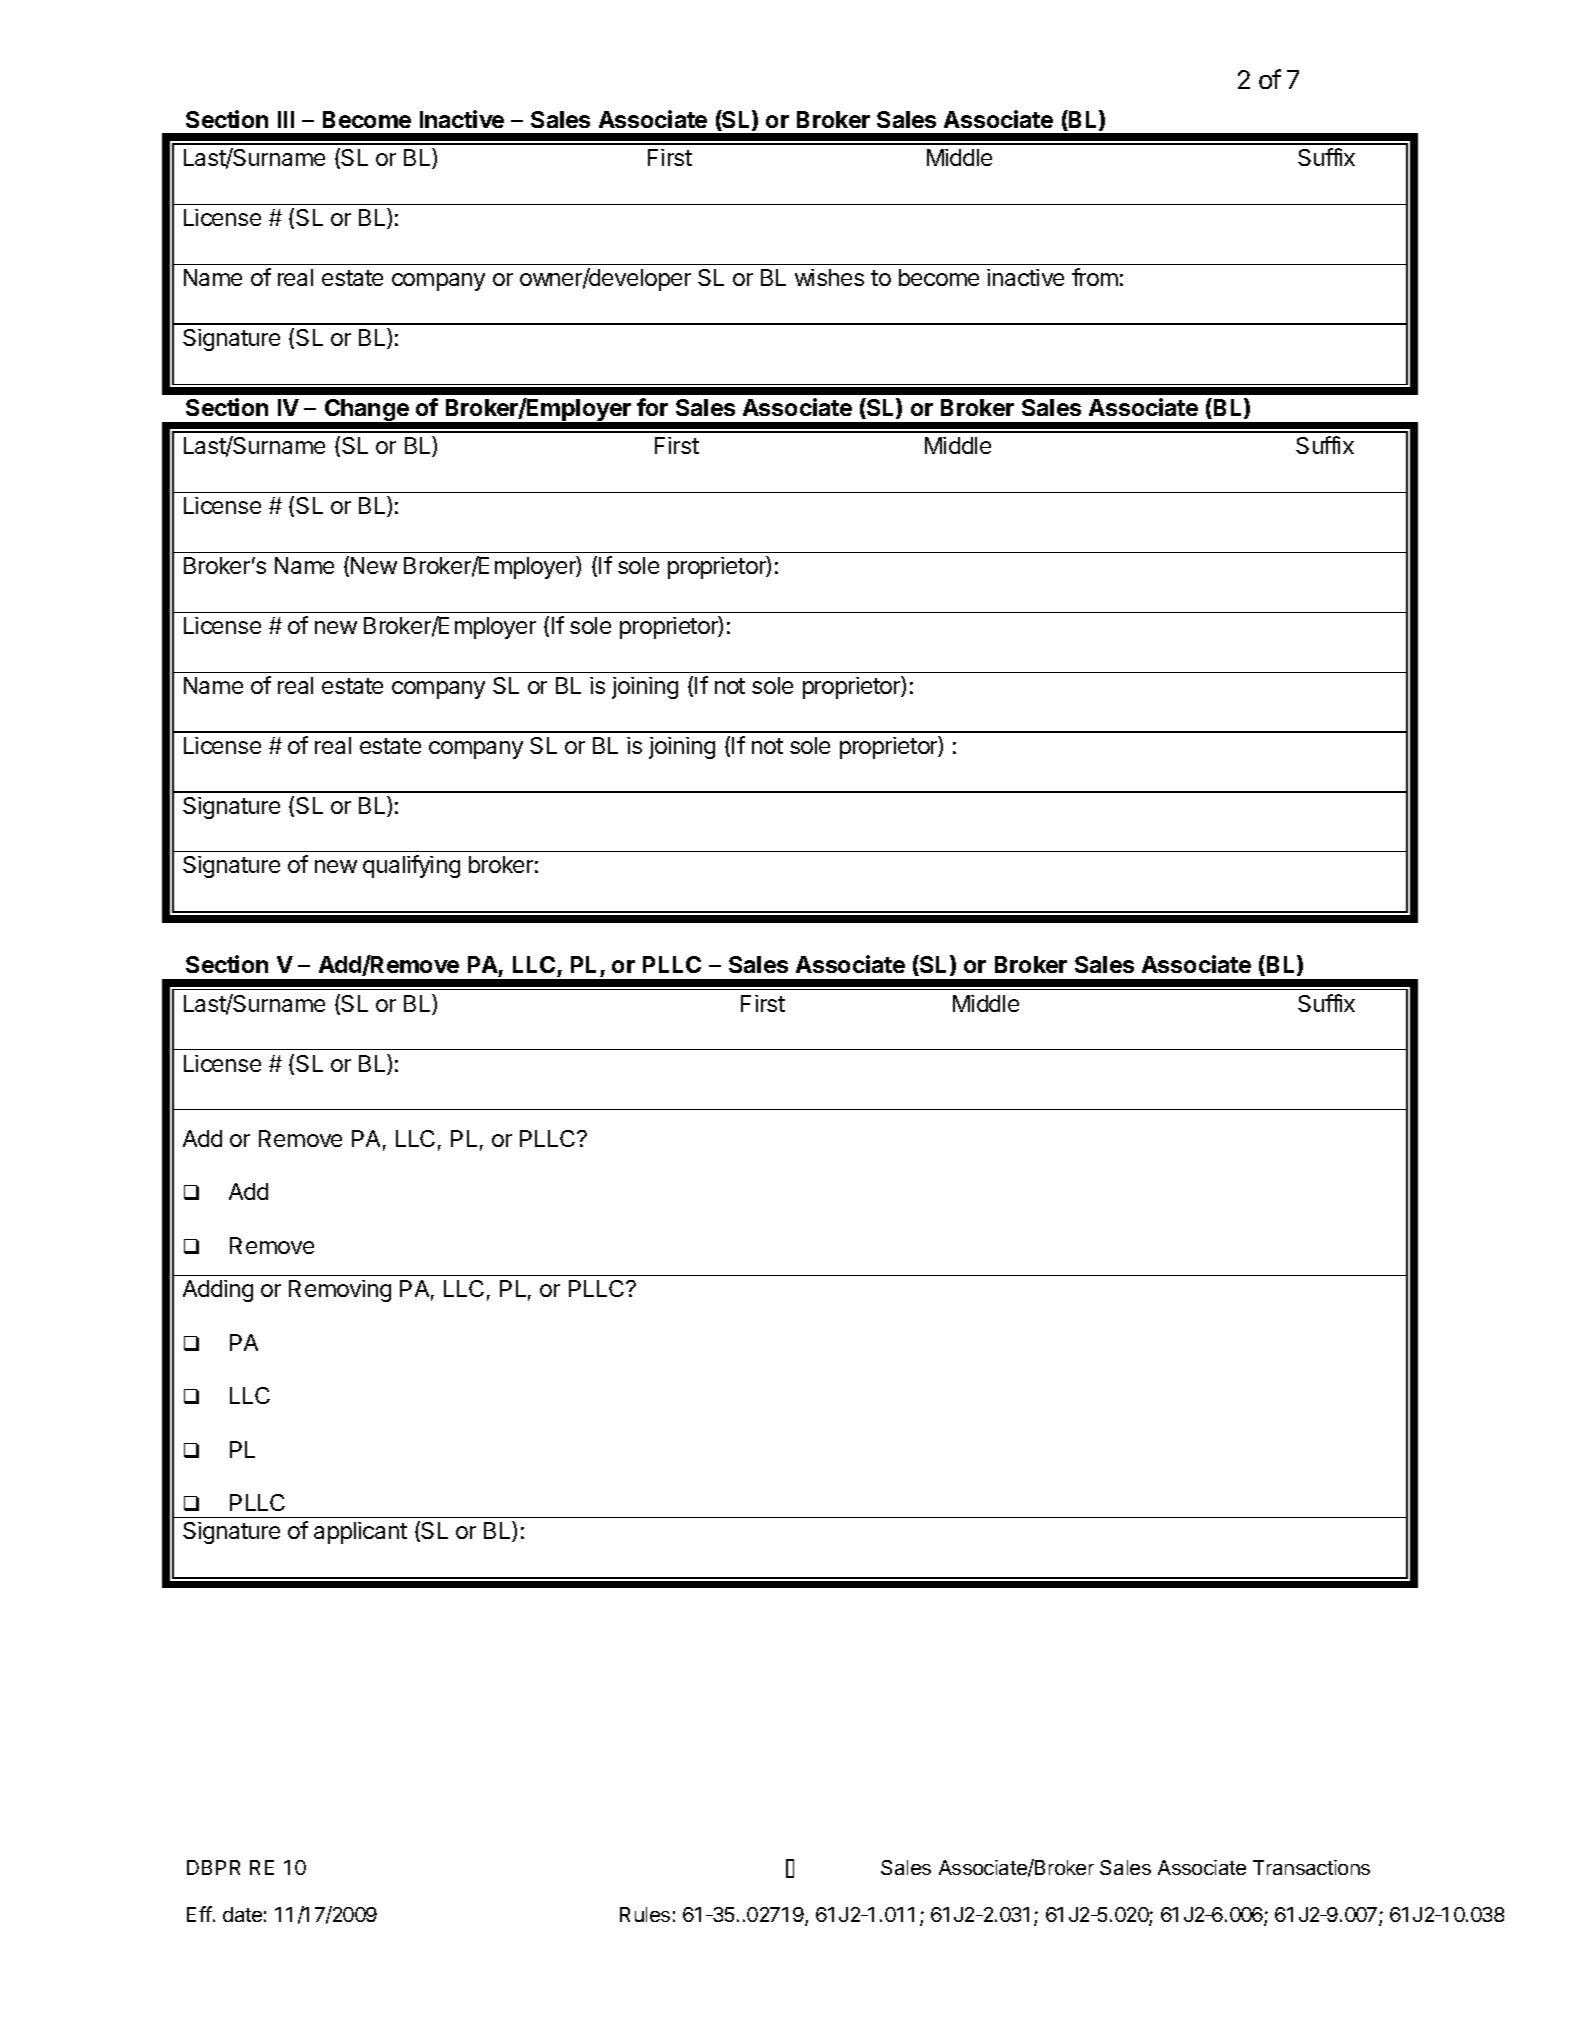 The width and height of the image is (1580, 2044). What do you see at coordinates (360, 1533) in the image?
I see `applicant` at bounding box center [360, 1533].
